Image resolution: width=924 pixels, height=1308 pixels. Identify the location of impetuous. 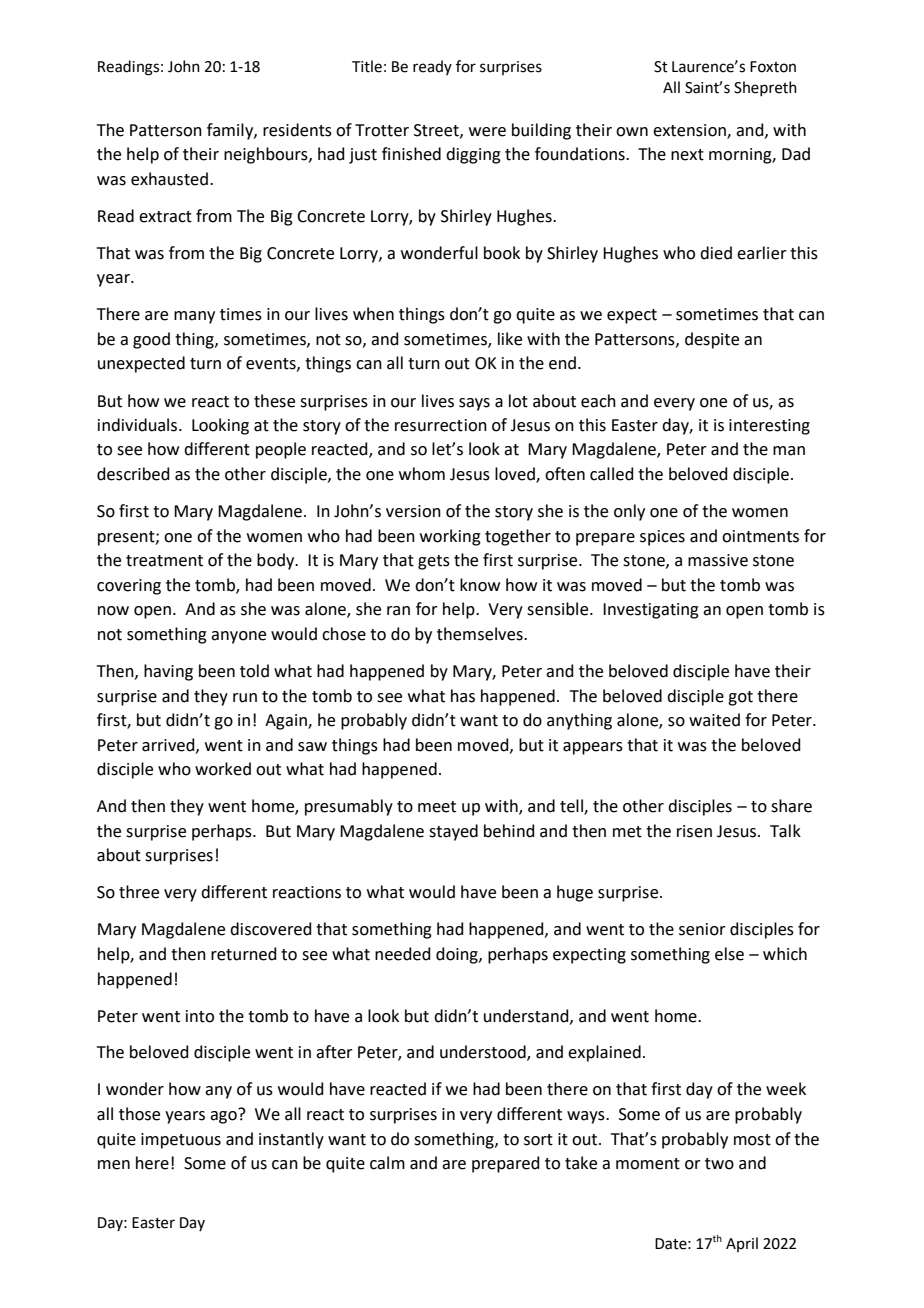
(181, 1141).
